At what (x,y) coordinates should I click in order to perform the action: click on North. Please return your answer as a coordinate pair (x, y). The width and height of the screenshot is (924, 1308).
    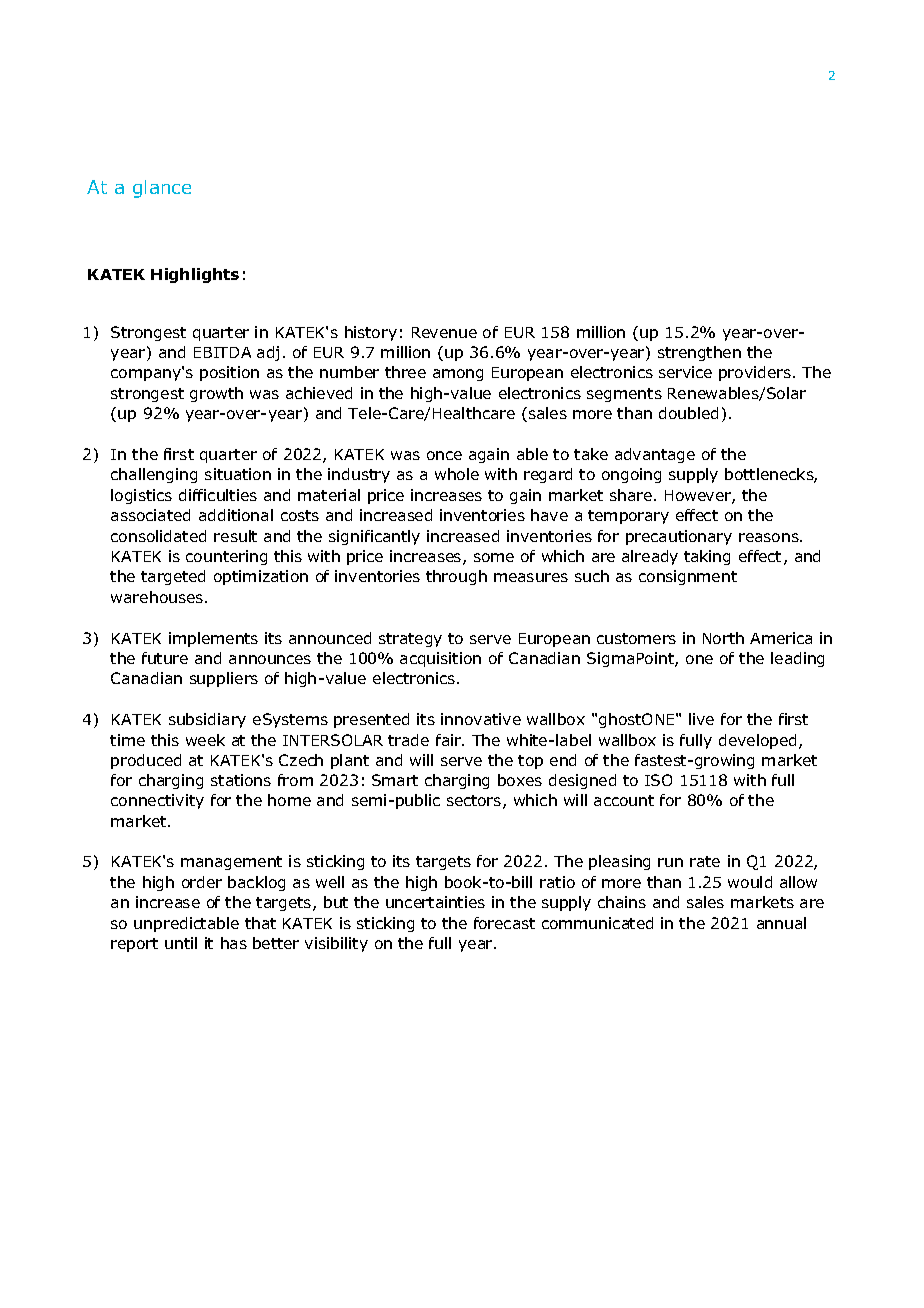
    Looking at the image, I should click on (723, 638).
